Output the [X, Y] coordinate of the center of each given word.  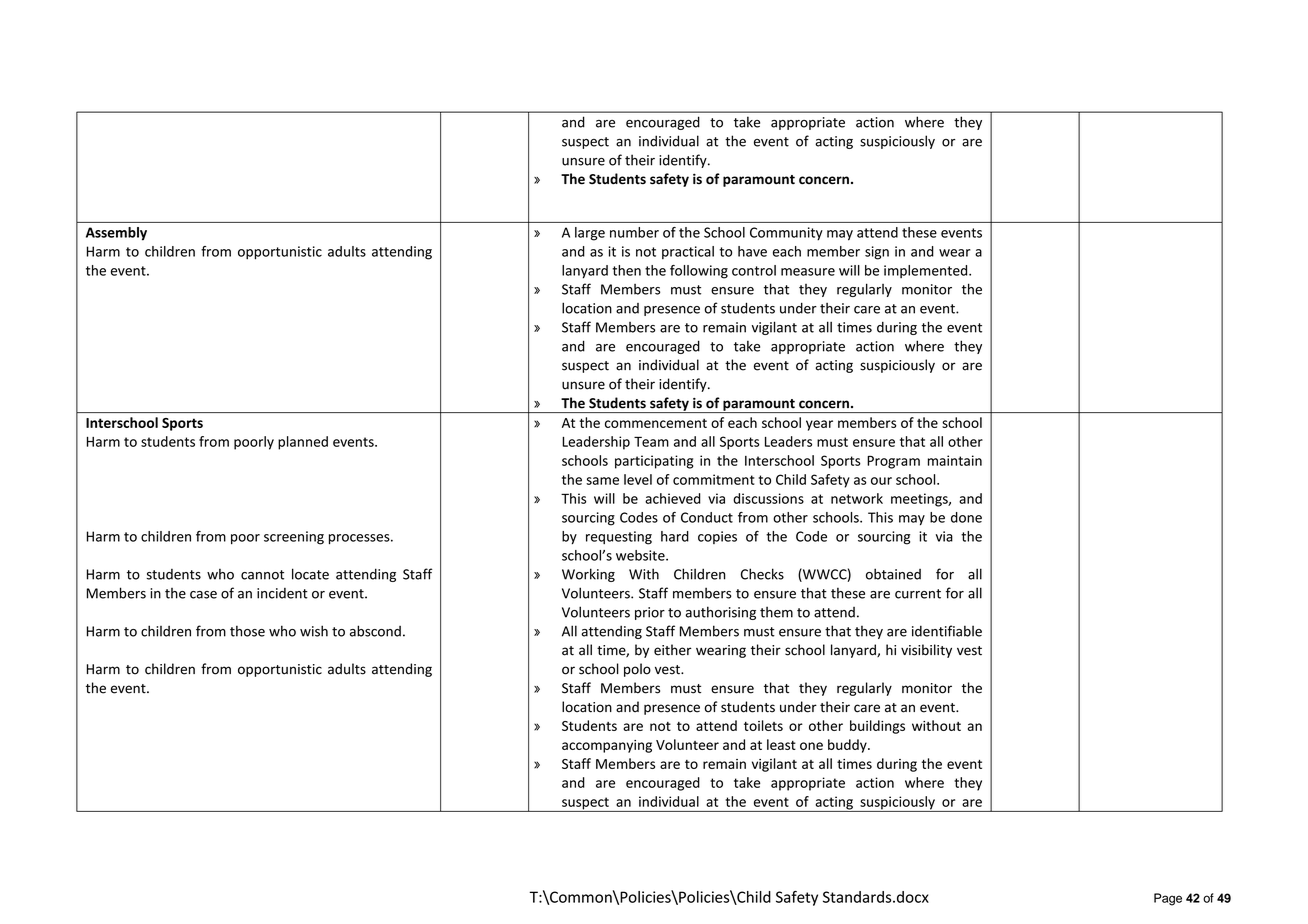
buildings [877, 727]
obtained [893, 574]
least [781, 744]
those [247, 631]
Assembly [116, 234]
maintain [955, 460]
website [641, 555]
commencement [656, 423]
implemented [927, 271]
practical [688, 252]
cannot [262, 575]
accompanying [607, 746]
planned [303, 443]
